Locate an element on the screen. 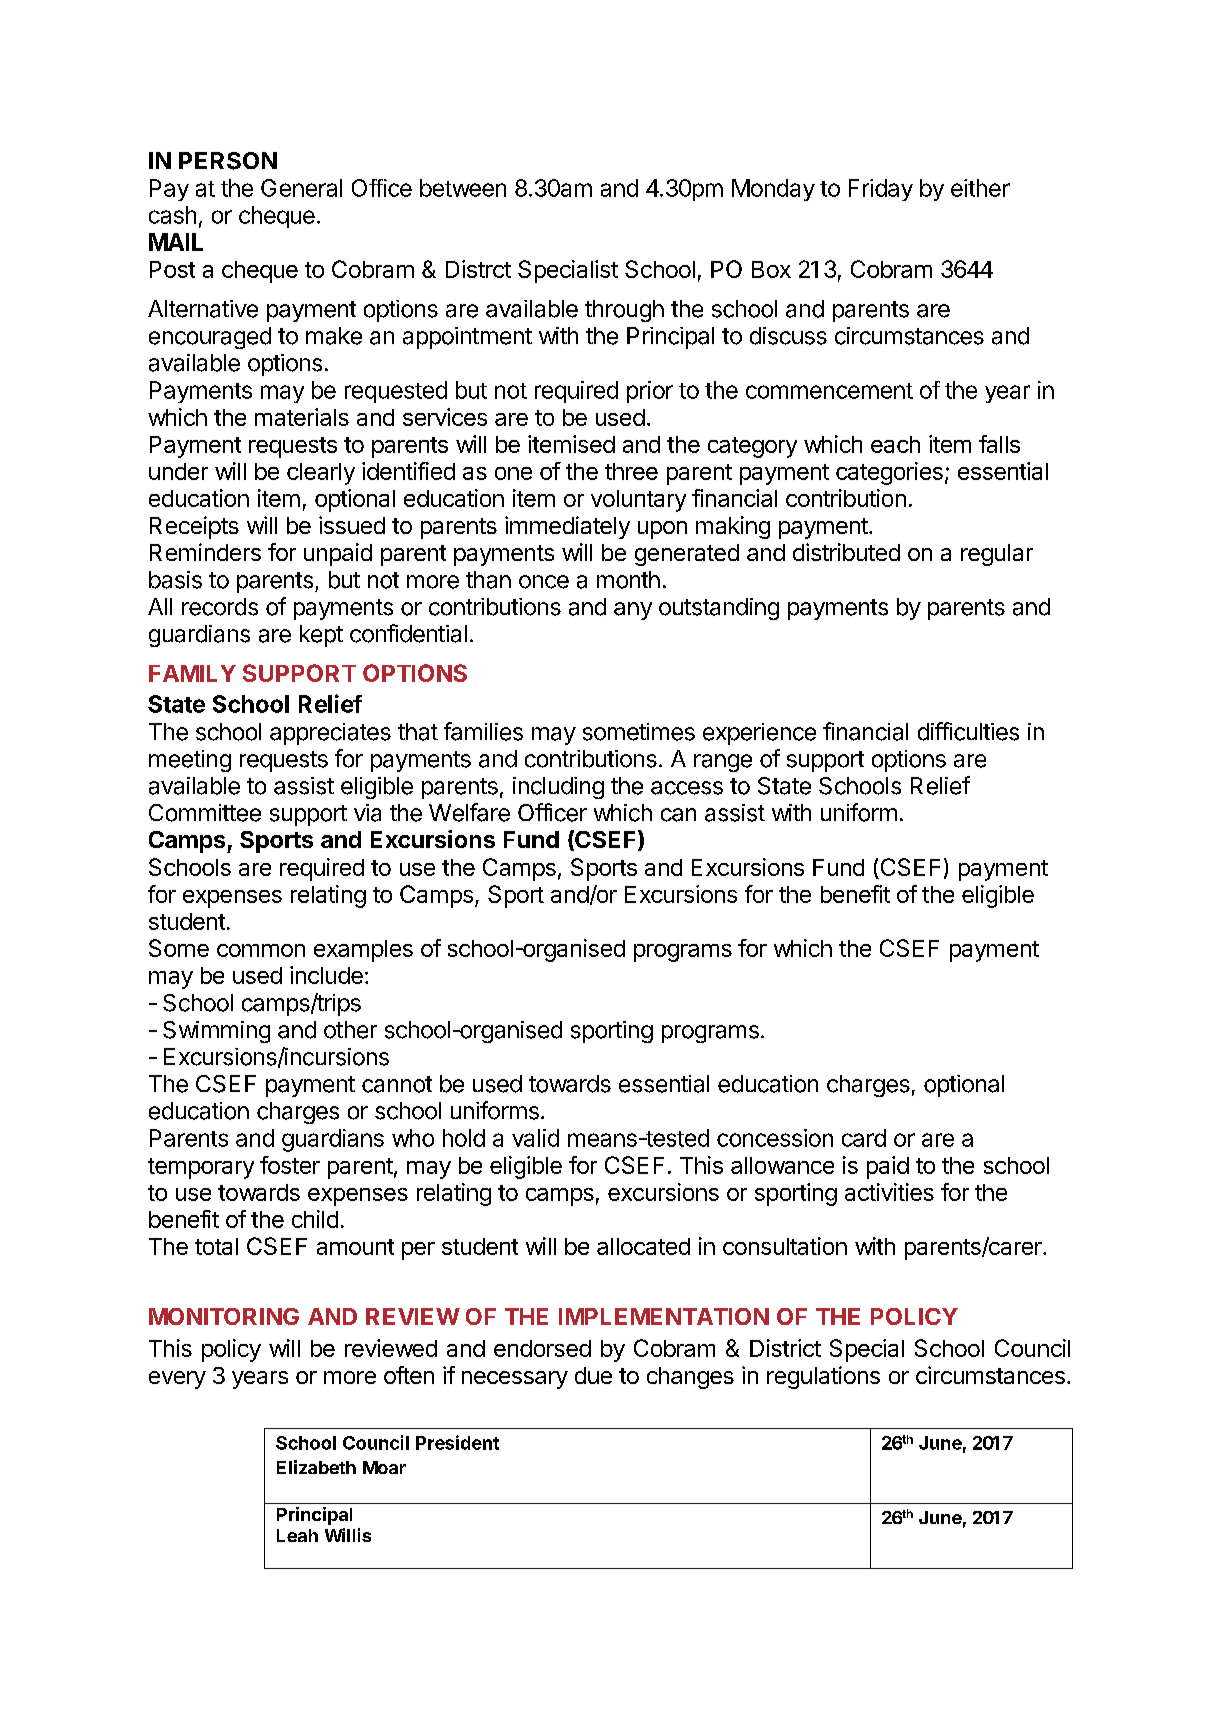 This screenshot has height=1725, width=1220. Friday is located at coordinates (881, 190).
